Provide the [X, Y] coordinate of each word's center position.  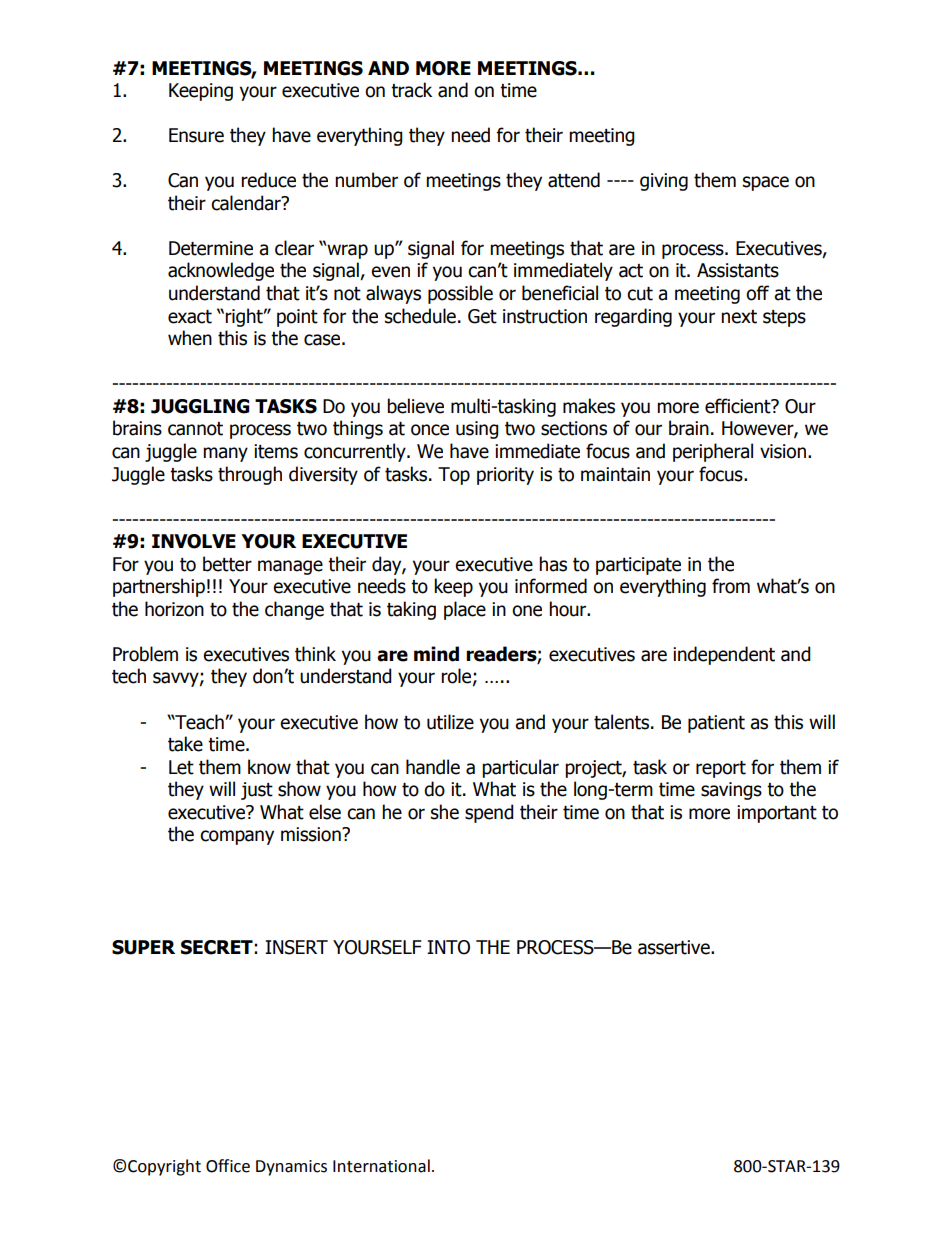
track [411, 90]
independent [724, 655]
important [777, 814]
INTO [448, 947]
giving [664, 182]
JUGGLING [200, 406]
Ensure [196, 135]
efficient [739, 406]
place [465, 610]
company [237, 837]
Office [228, 1166]
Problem [145, 654]
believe [415, 406]
